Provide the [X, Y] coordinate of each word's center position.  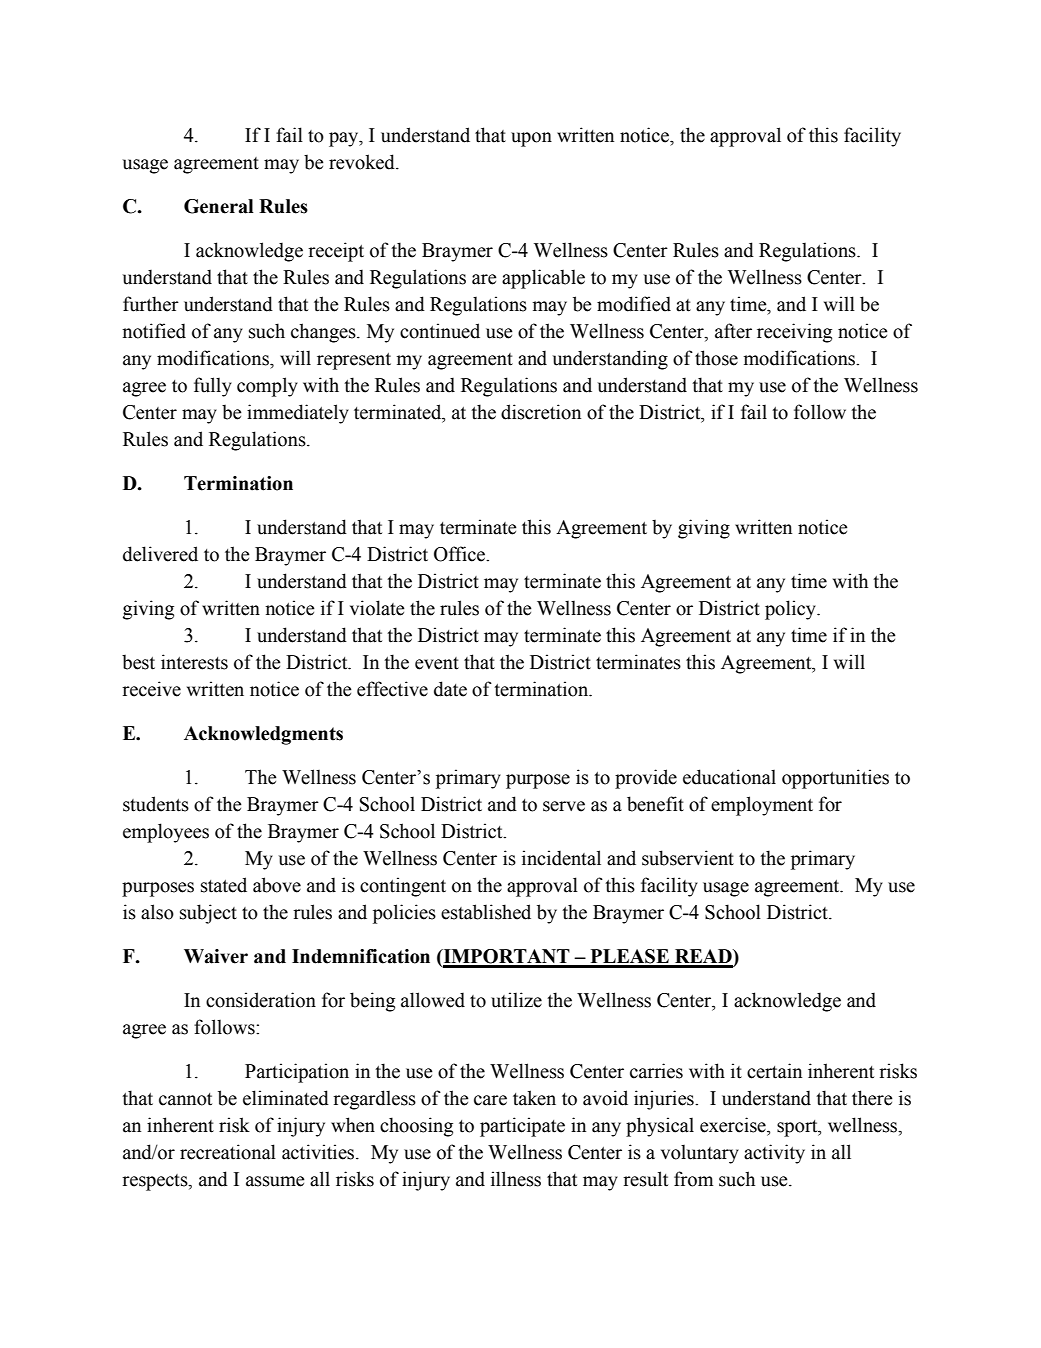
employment [762, 806]
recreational [228, 1152]
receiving [794, 333]
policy [791, 610]
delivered [160, 554]
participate [522, 1127]
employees [166, 833]
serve [564, 806]
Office [460, 554]
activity [774, 1154]
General [219, 206]
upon [531, 139]
